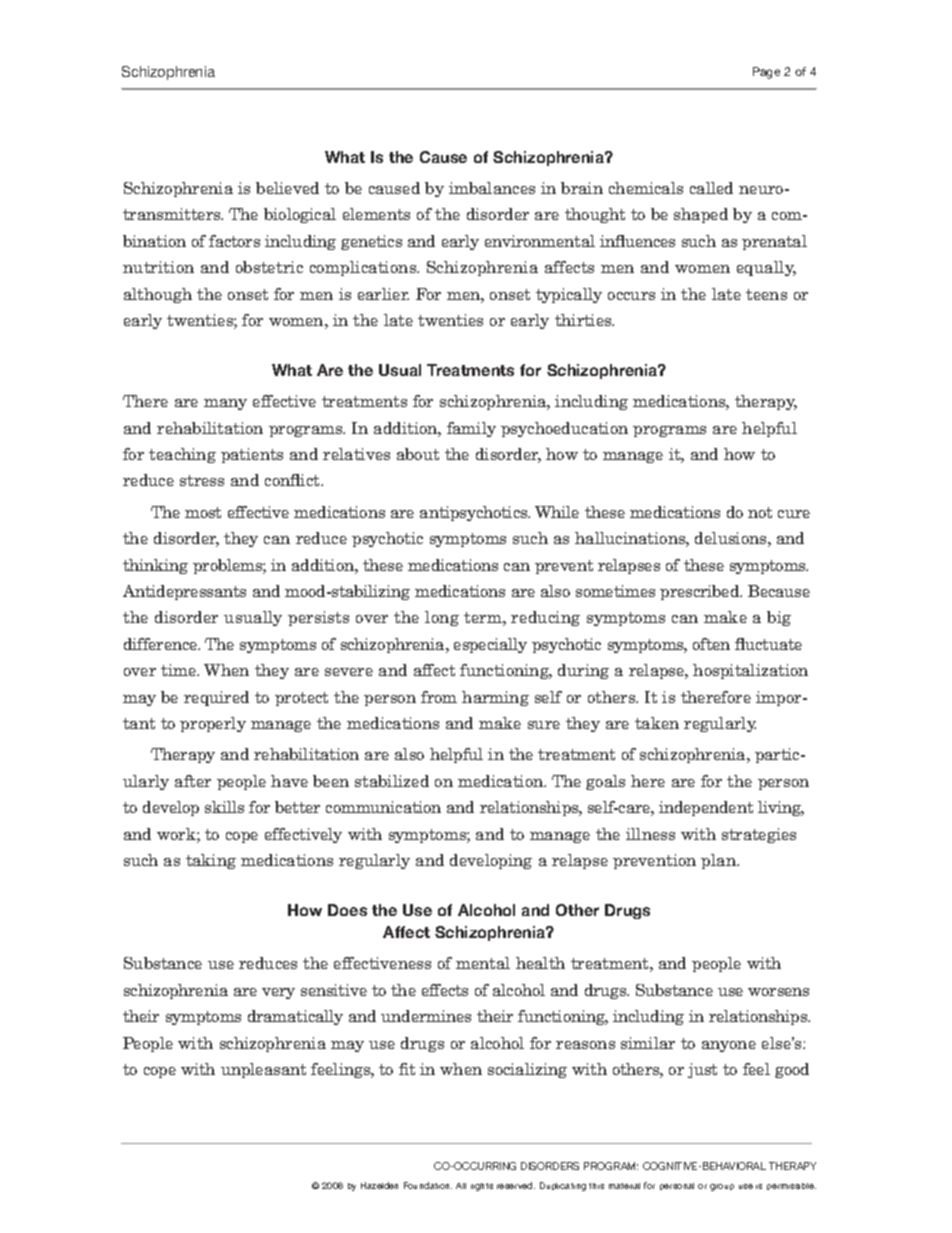 This page has height=1233, width=952. I want to click on unpleasant, so click(263, 1070).
